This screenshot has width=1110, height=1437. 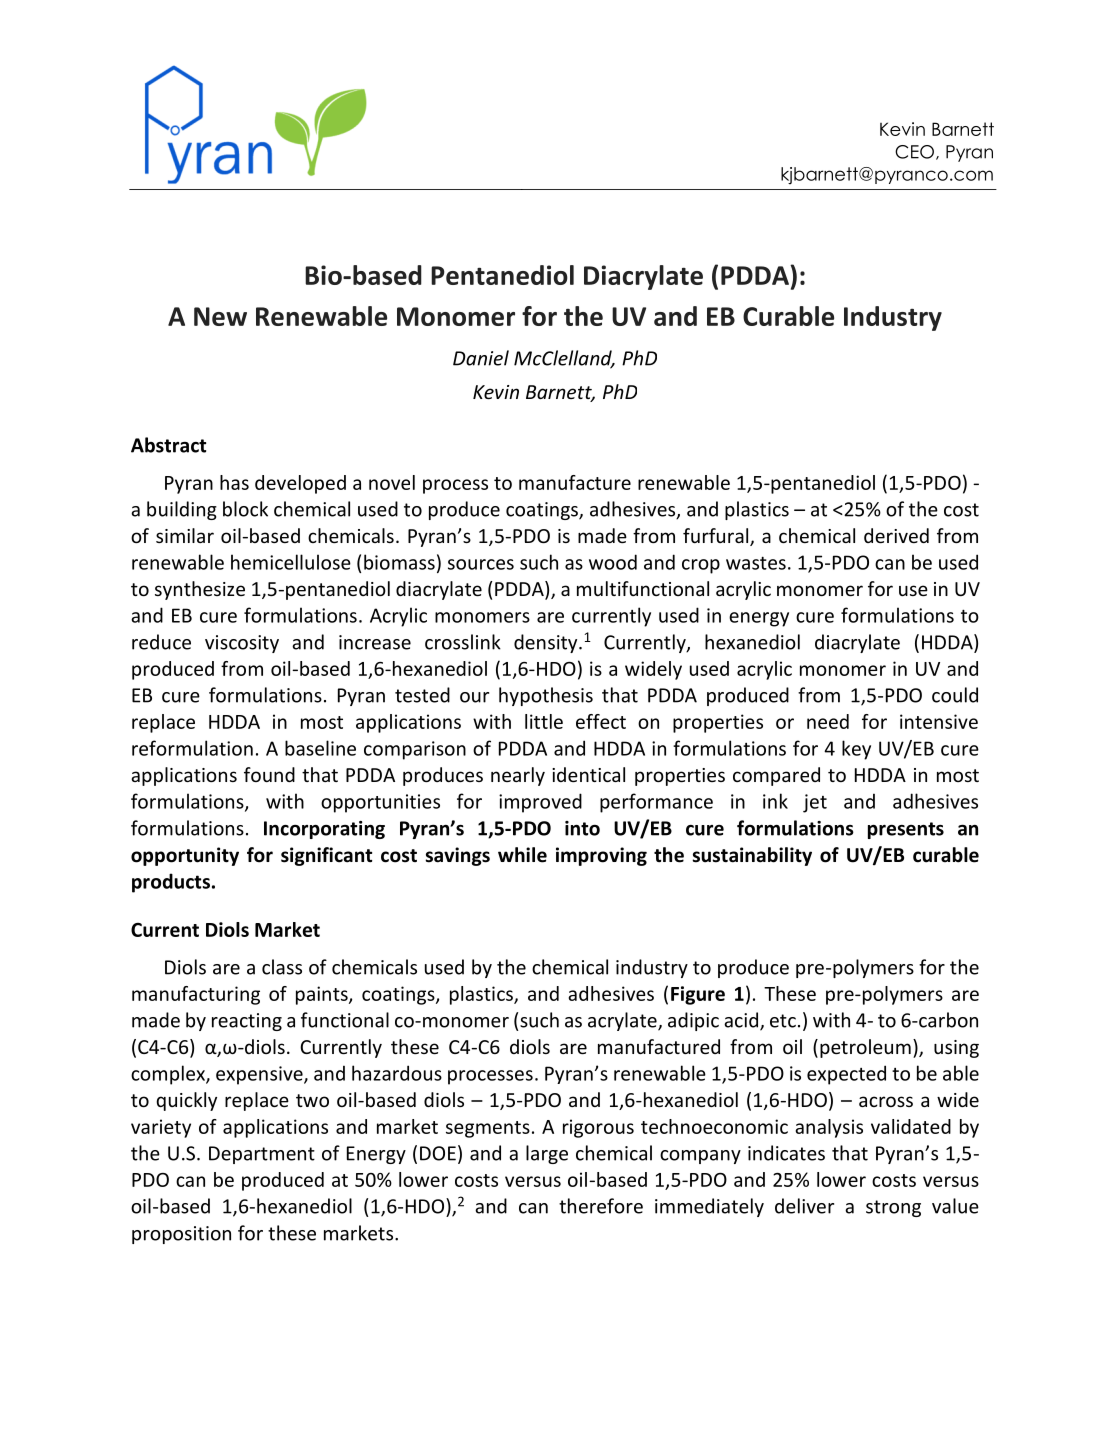 What do you see at coordinates (481, 358) in the screenshot?
I see `Daniel` at bounding box center [481, 358].
